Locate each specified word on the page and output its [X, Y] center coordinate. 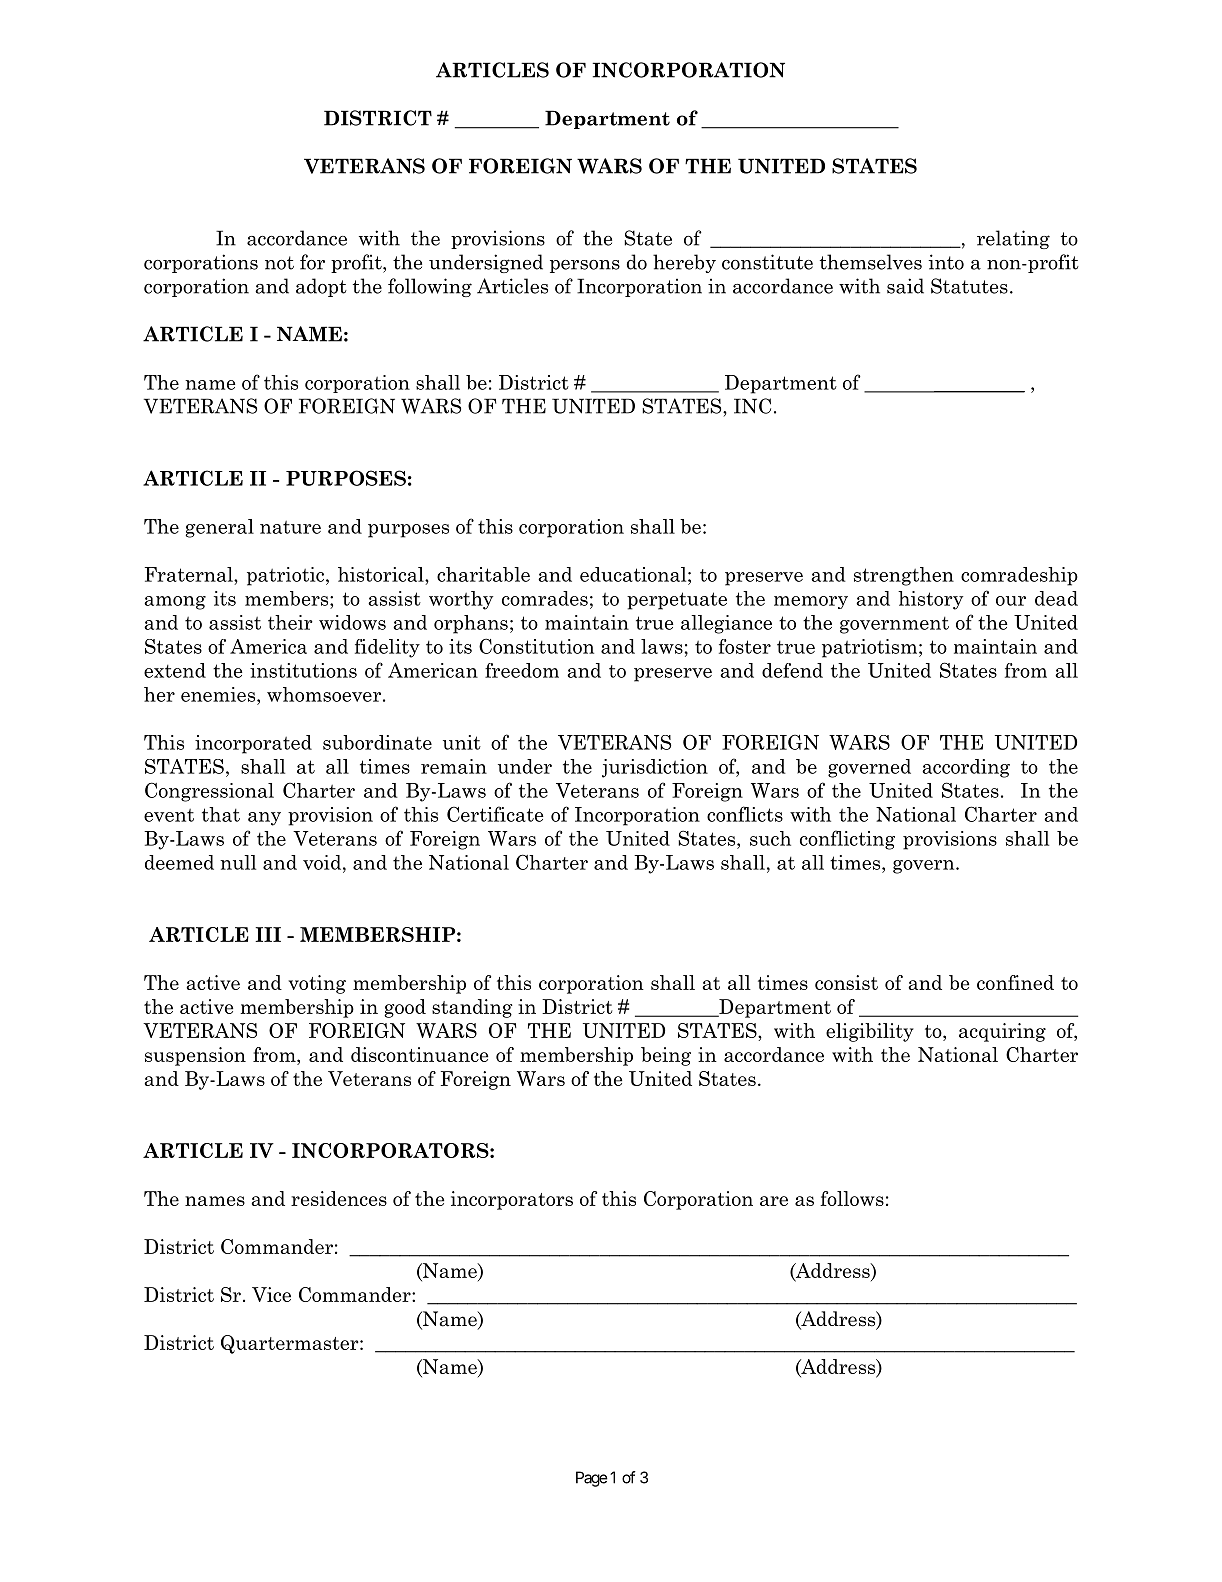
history [930, 600]
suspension [195, 1056]
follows [852, 1198]
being [666, 1056]
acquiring [1002, 1032]
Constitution [536, 646]
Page [592, 1479]
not [279, 263]
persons [585, 266]
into [946, 262]
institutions [303, 670]
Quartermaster [291, 1344]
